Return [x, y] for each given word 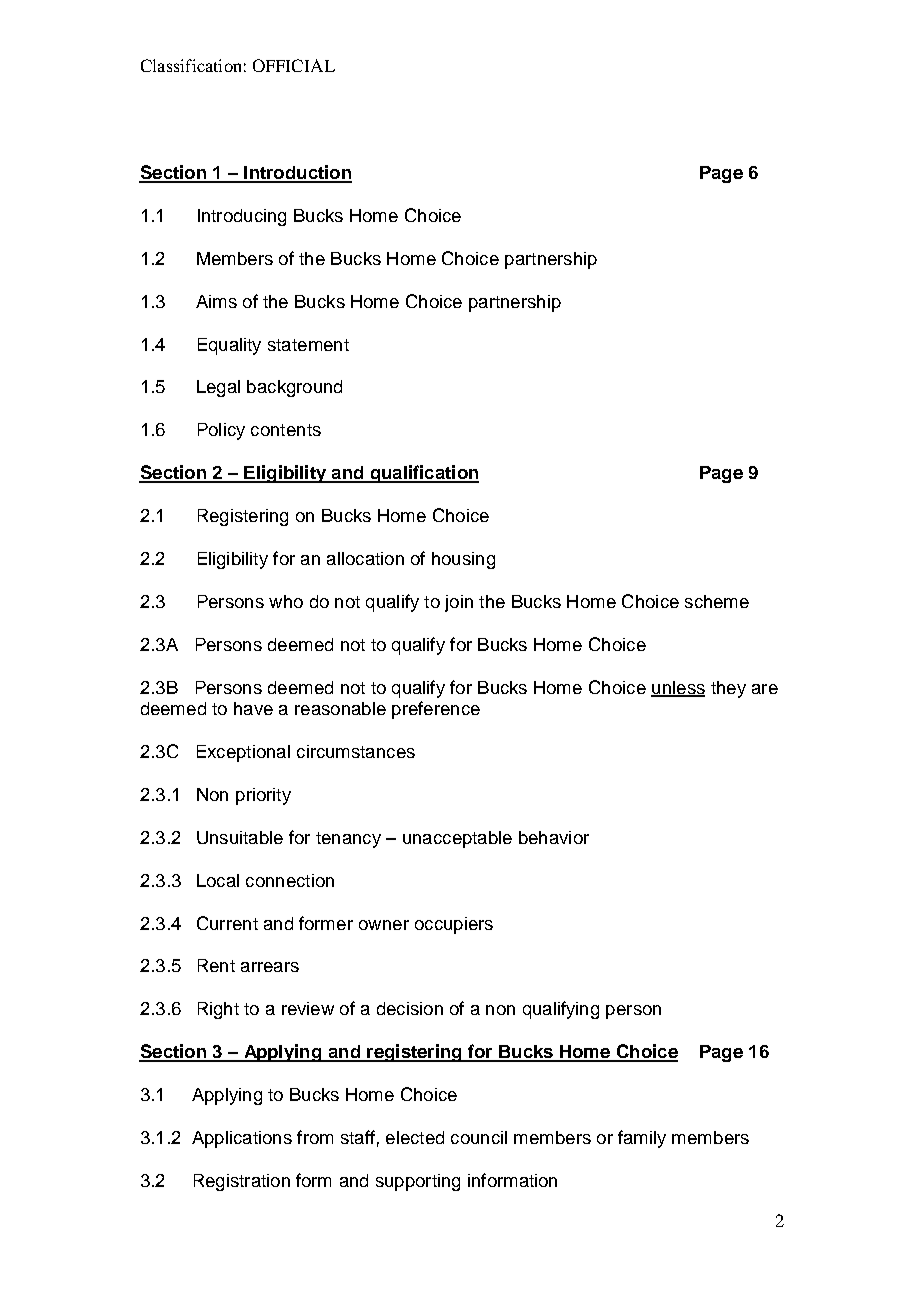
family [642, 1139]
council [479, 1137]
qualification [423, 474]
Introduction [297, 173]
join [459, 603]
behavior [554, 837]
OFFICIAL [294, 65]
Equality [229, 346]
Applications [242, 1139]
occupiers [454, 925]
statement [308, 345]
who [286, 601]
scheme [717, 601]
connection [290, 880]
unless [678, 688]
